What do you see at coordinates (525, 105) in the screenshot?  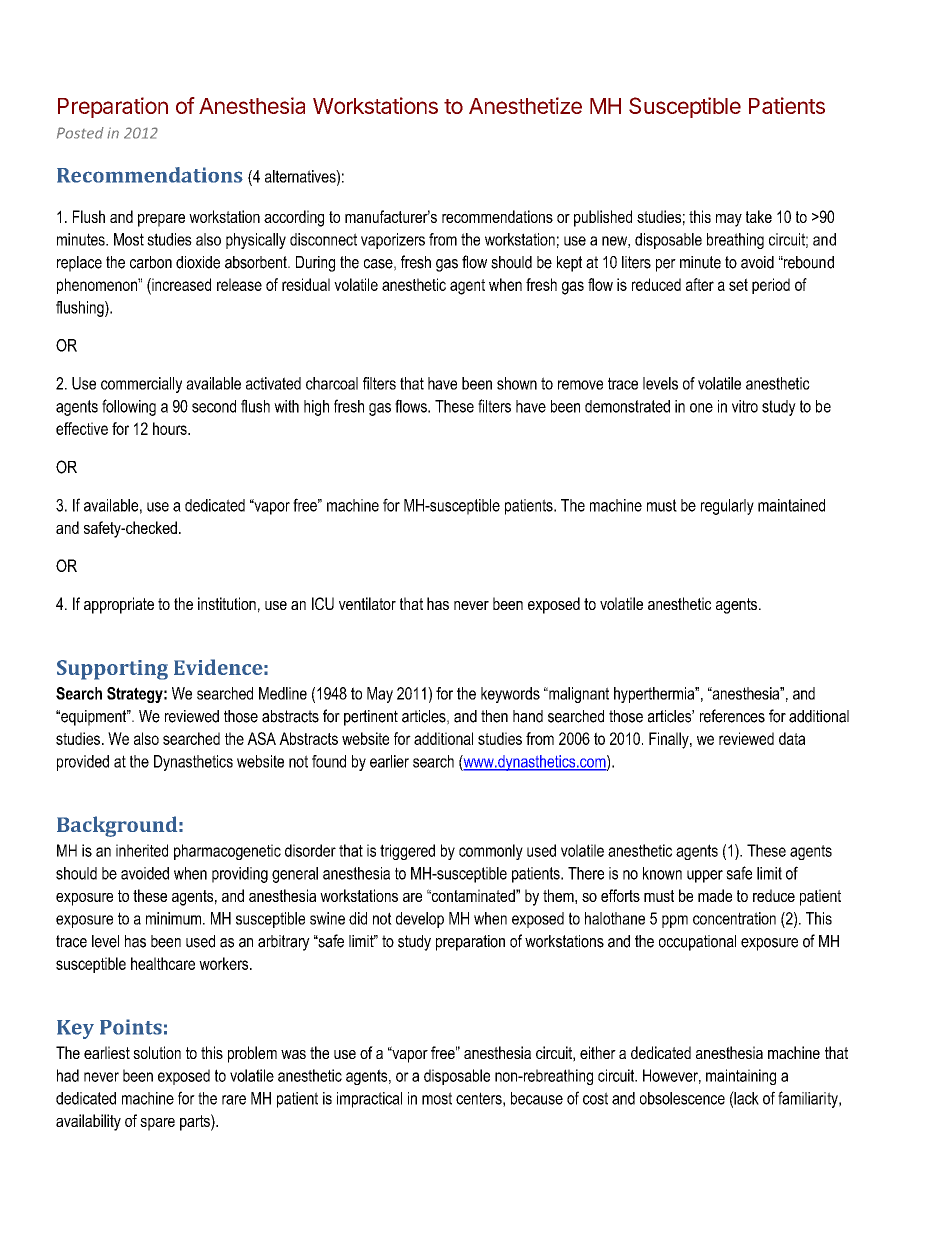 I see `Anesthetize` at bounding box center [525, 105].
